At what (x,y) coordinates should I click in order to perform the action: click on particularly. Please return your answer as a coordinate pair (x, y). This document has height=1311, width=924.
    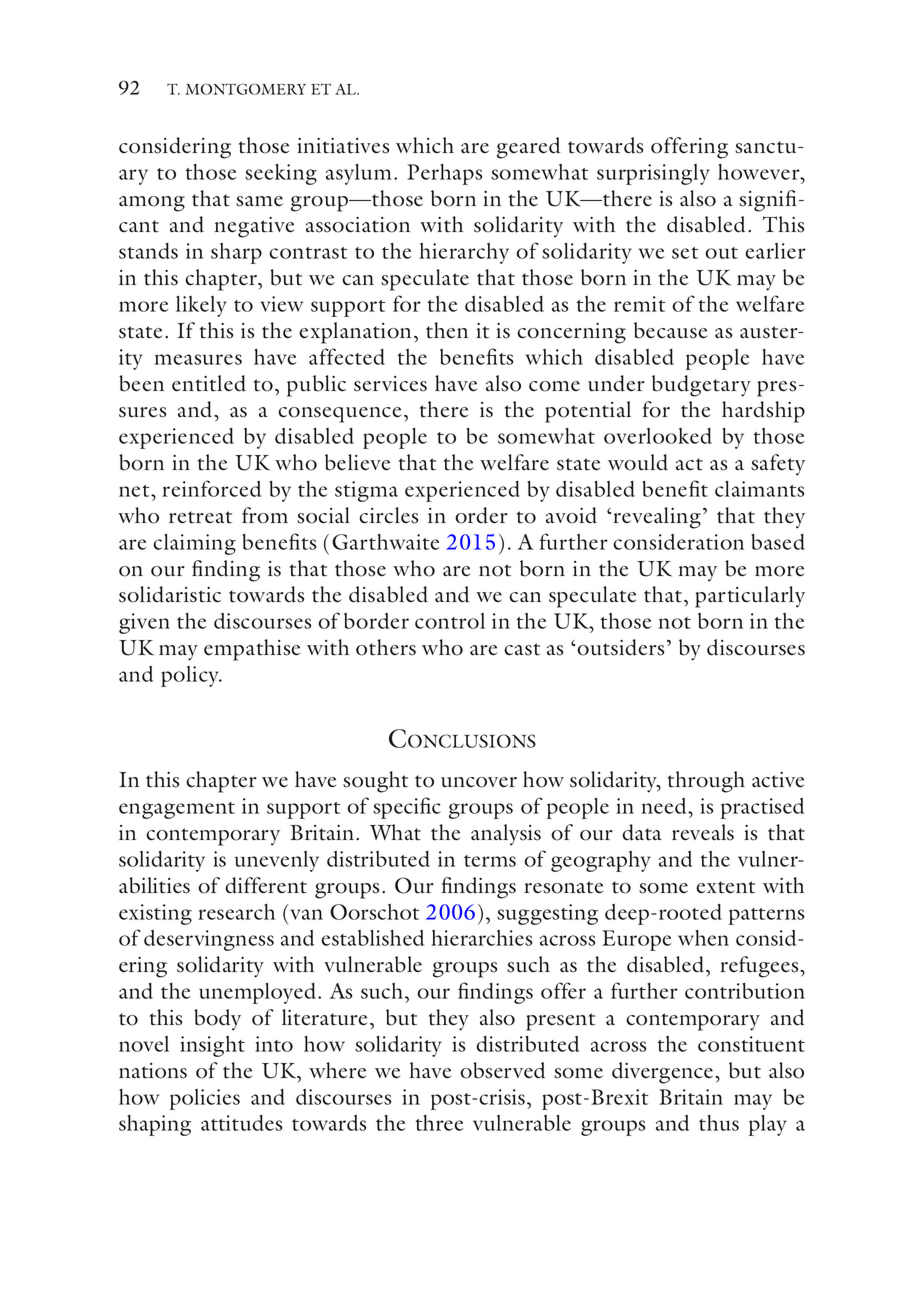
    Looking at the image, I should click on (750, 597).
